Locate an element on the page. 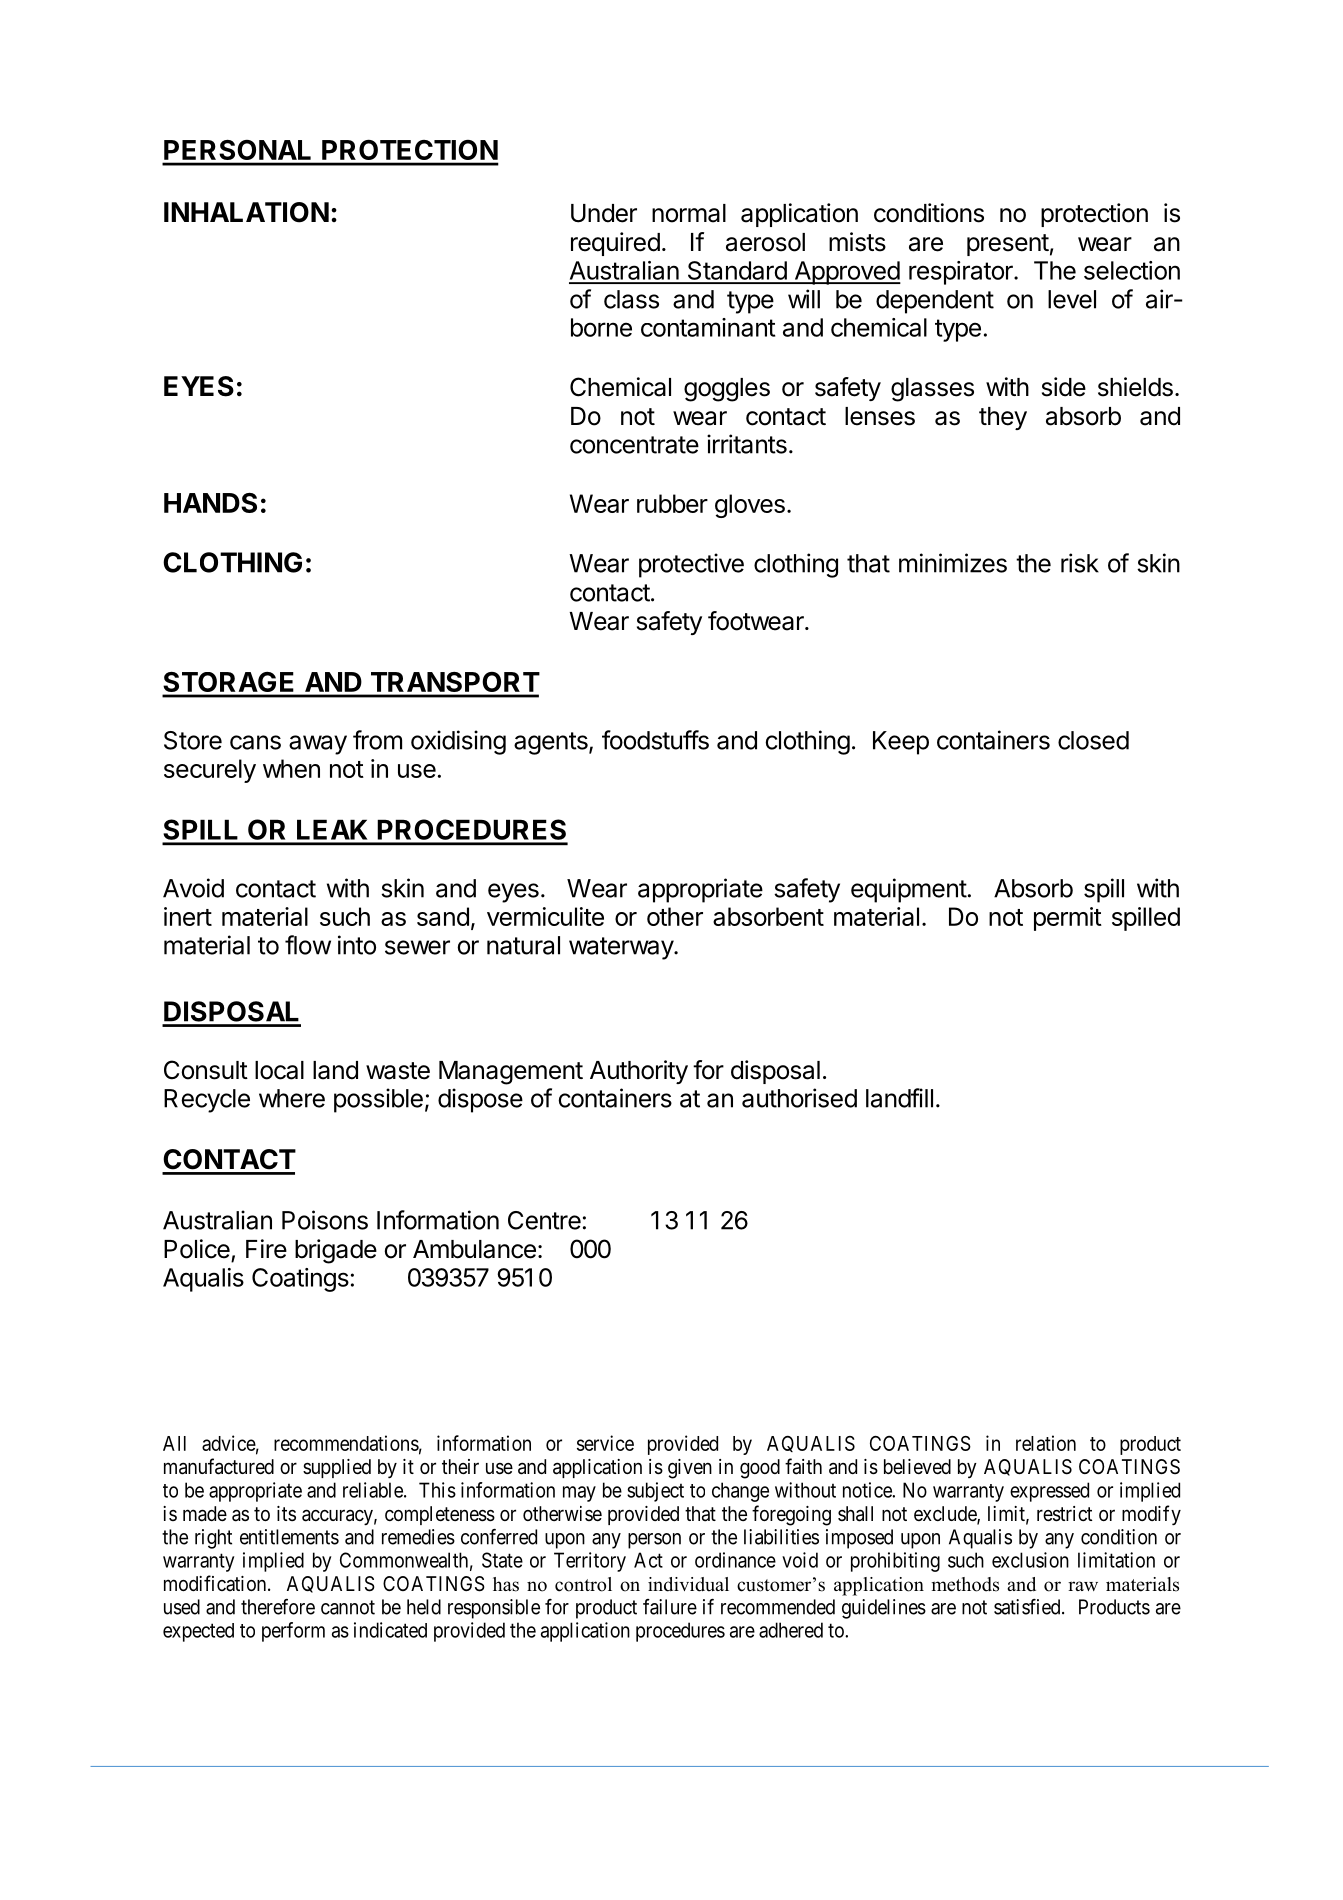 This page has width=1343, height=1900. flow is located at coordinates (308, 945).
